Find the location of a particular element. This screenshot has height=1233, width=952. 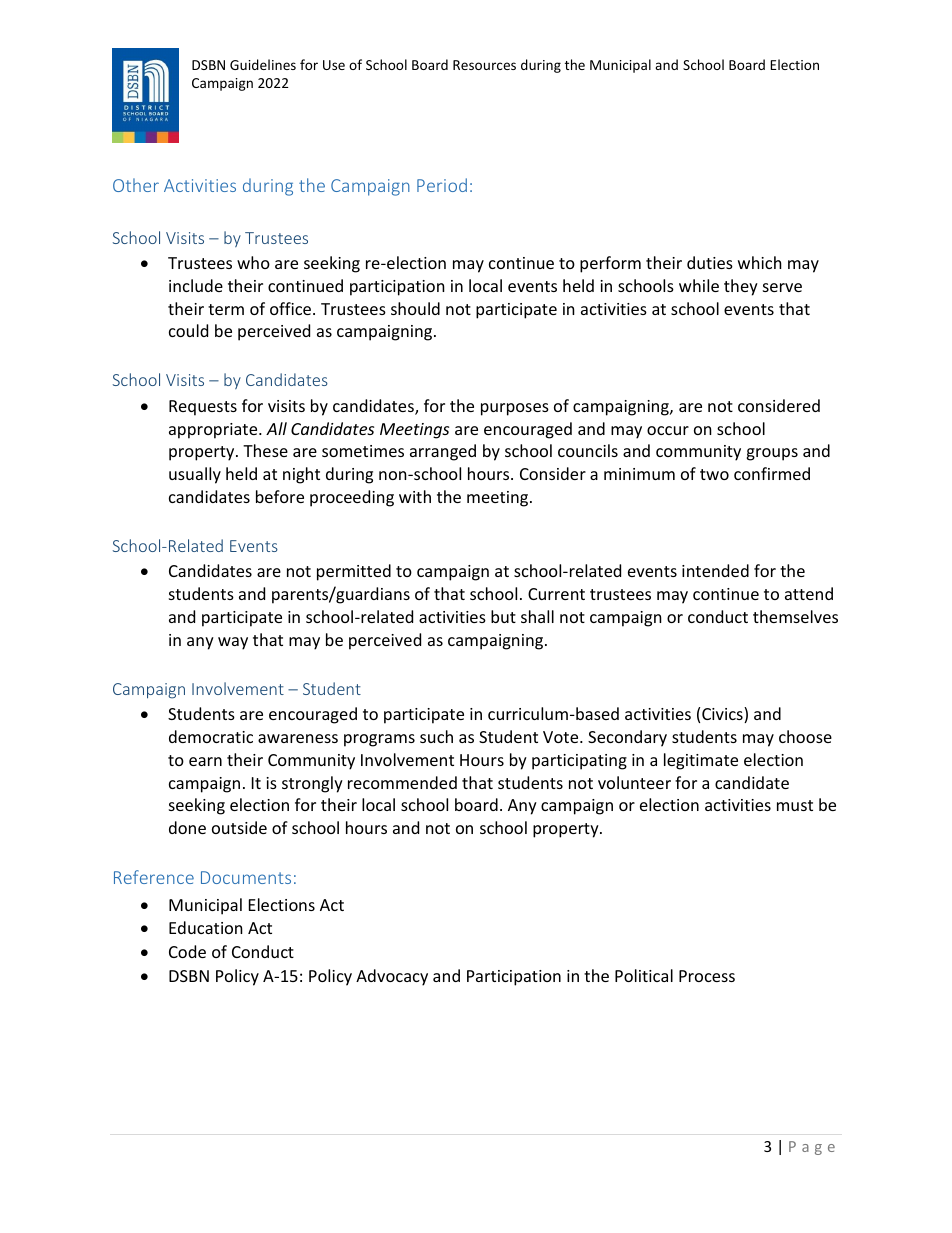

with is located at coordinates (415, 496).
